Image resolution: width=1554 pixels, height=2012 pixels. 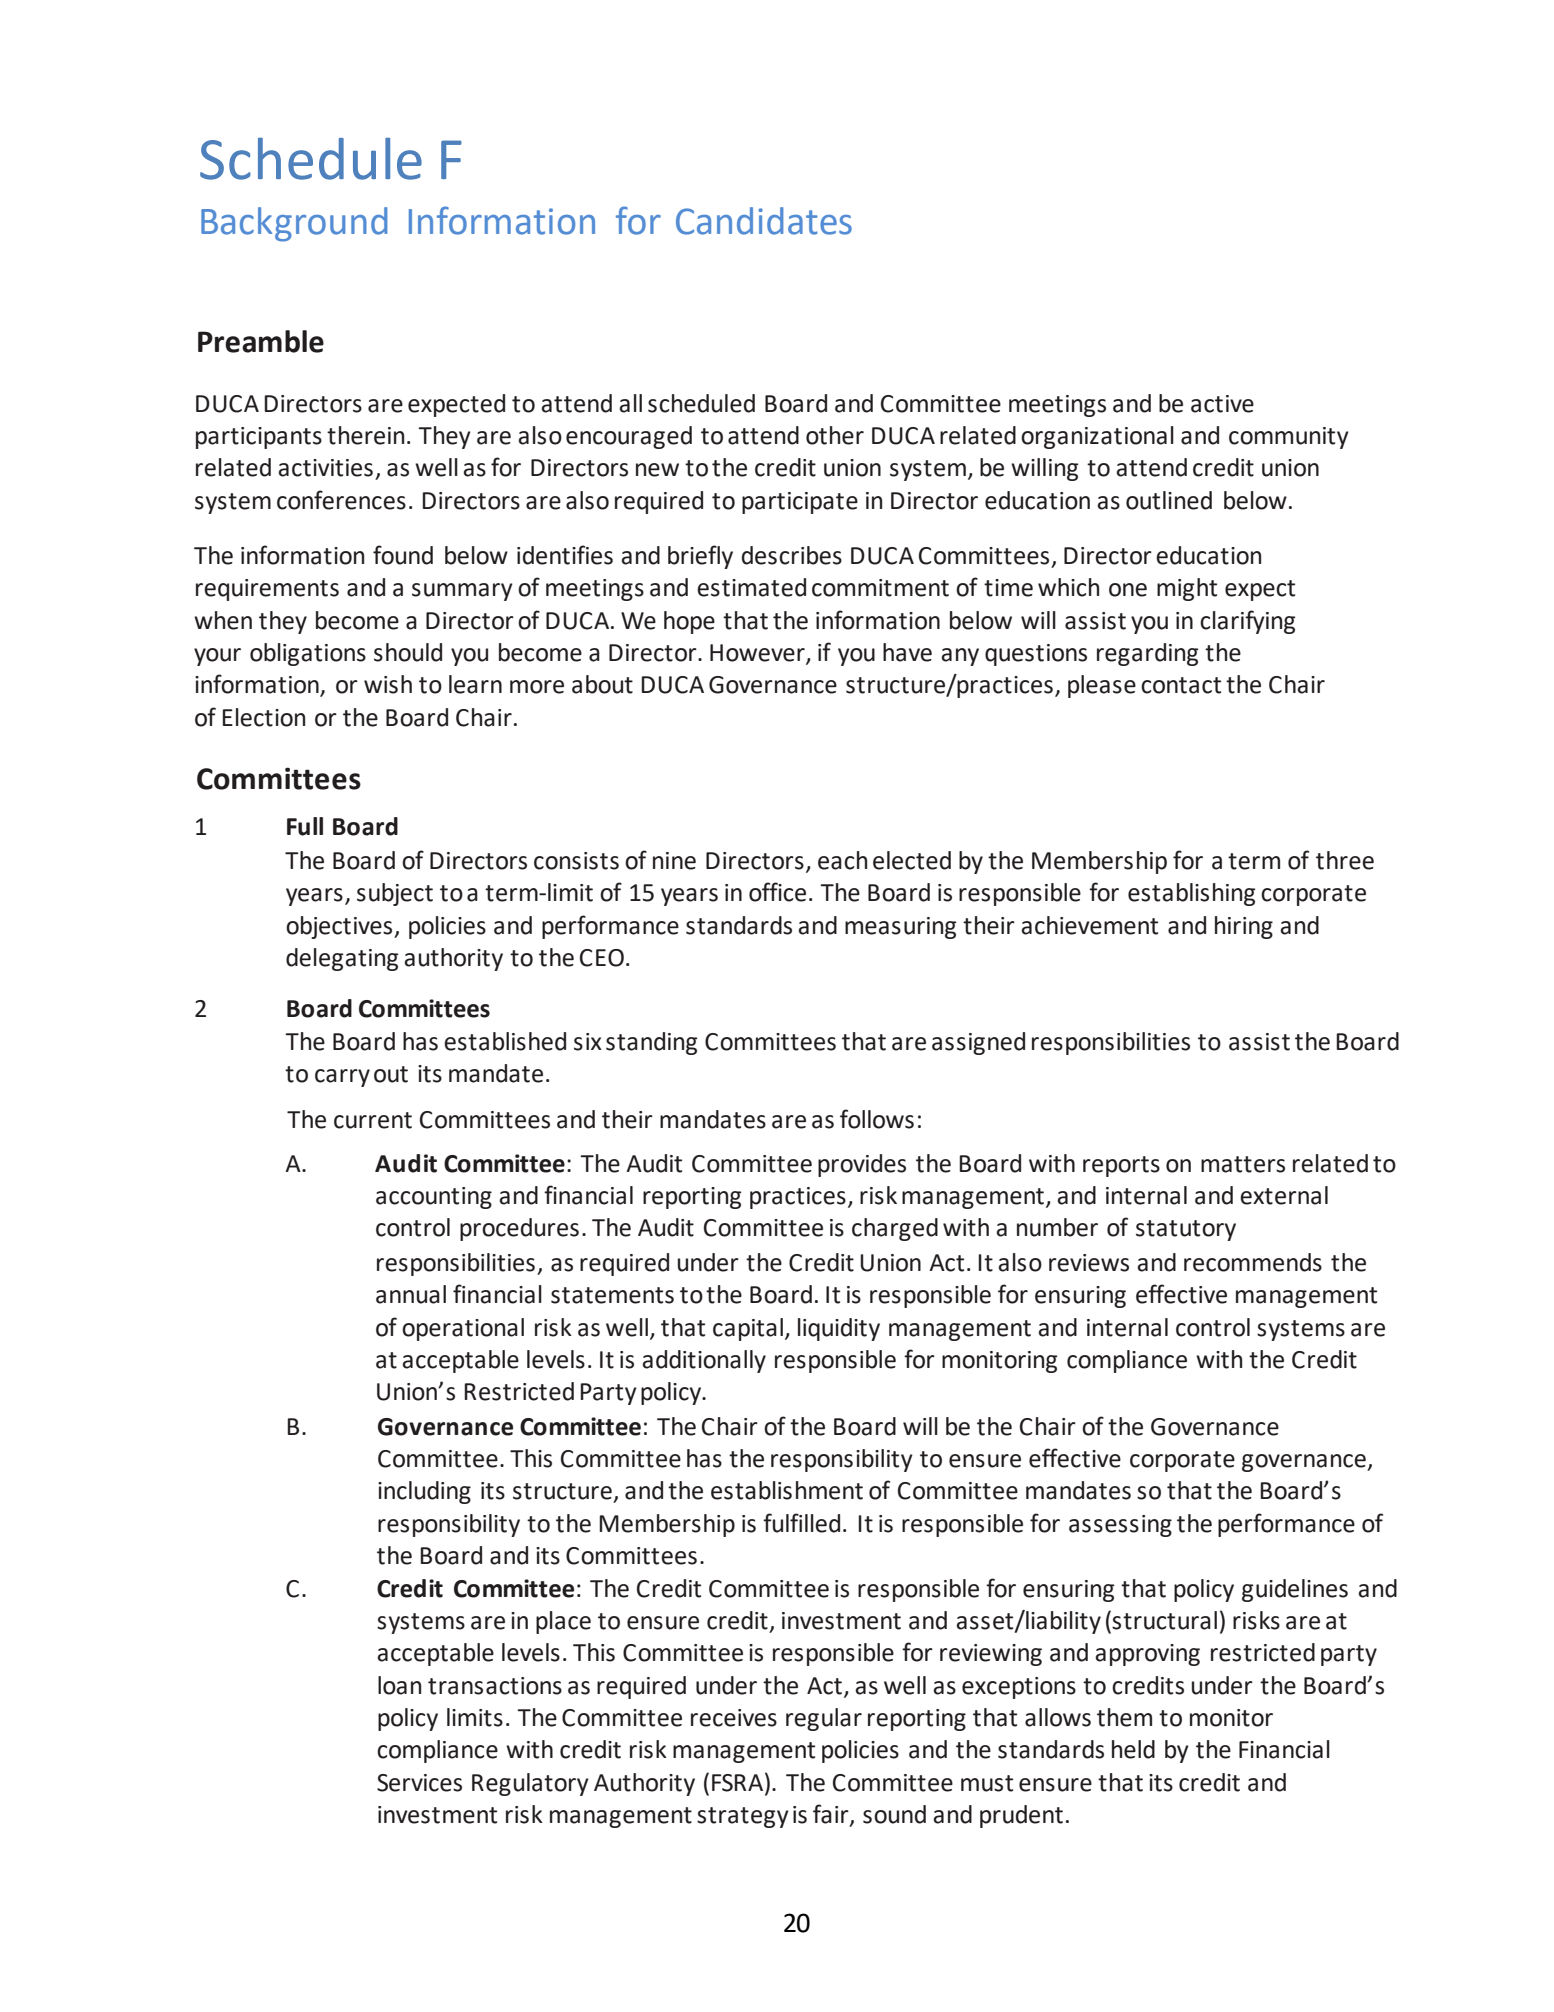 What do you see at coordinates (1244, 927) in the screenshot?
I see `hiring` at bounding box center [1244, 927].
